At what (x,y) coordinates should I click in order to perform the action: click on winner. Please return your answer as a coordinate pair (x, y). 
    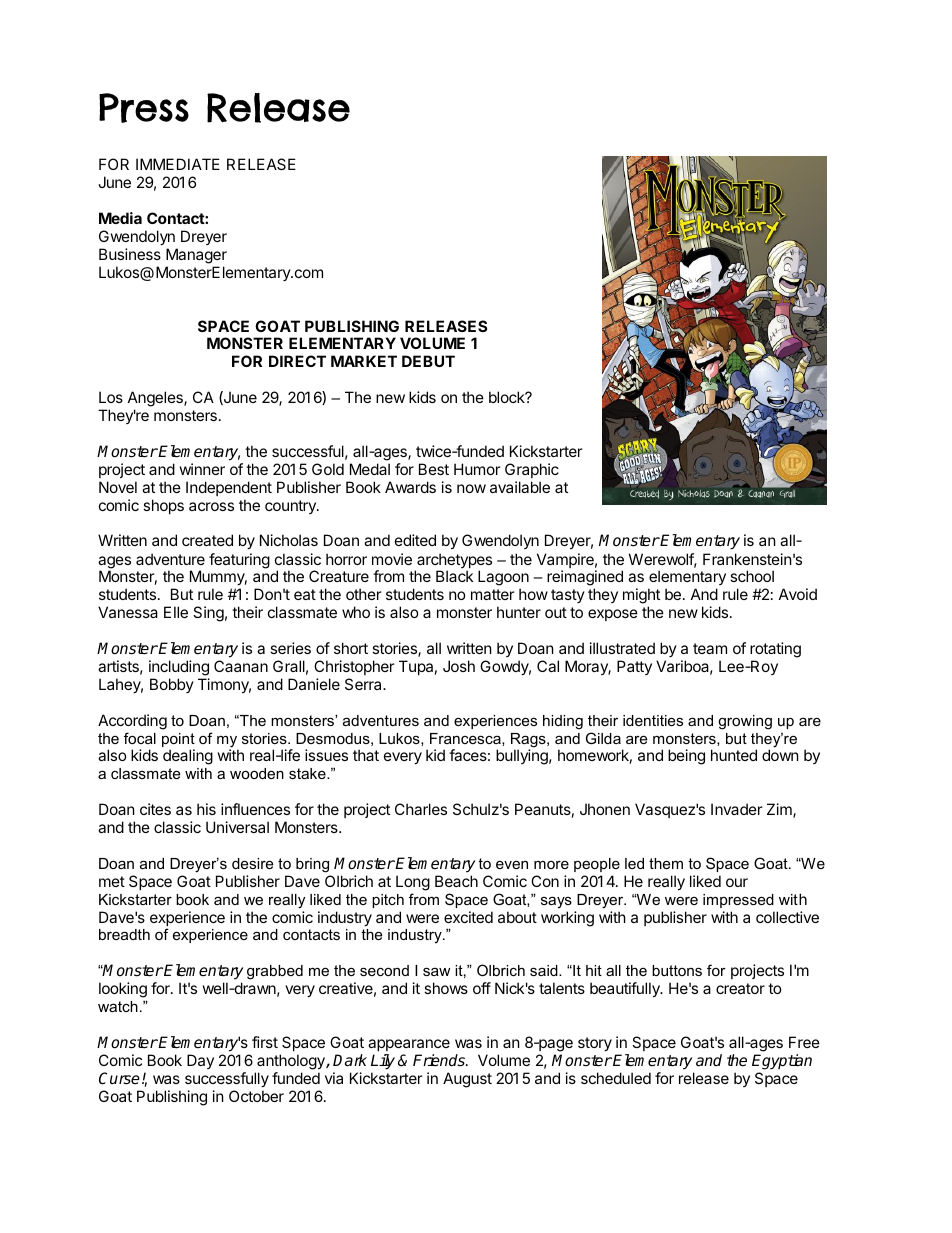
    Looking at the image, I should click on (202, 469).
